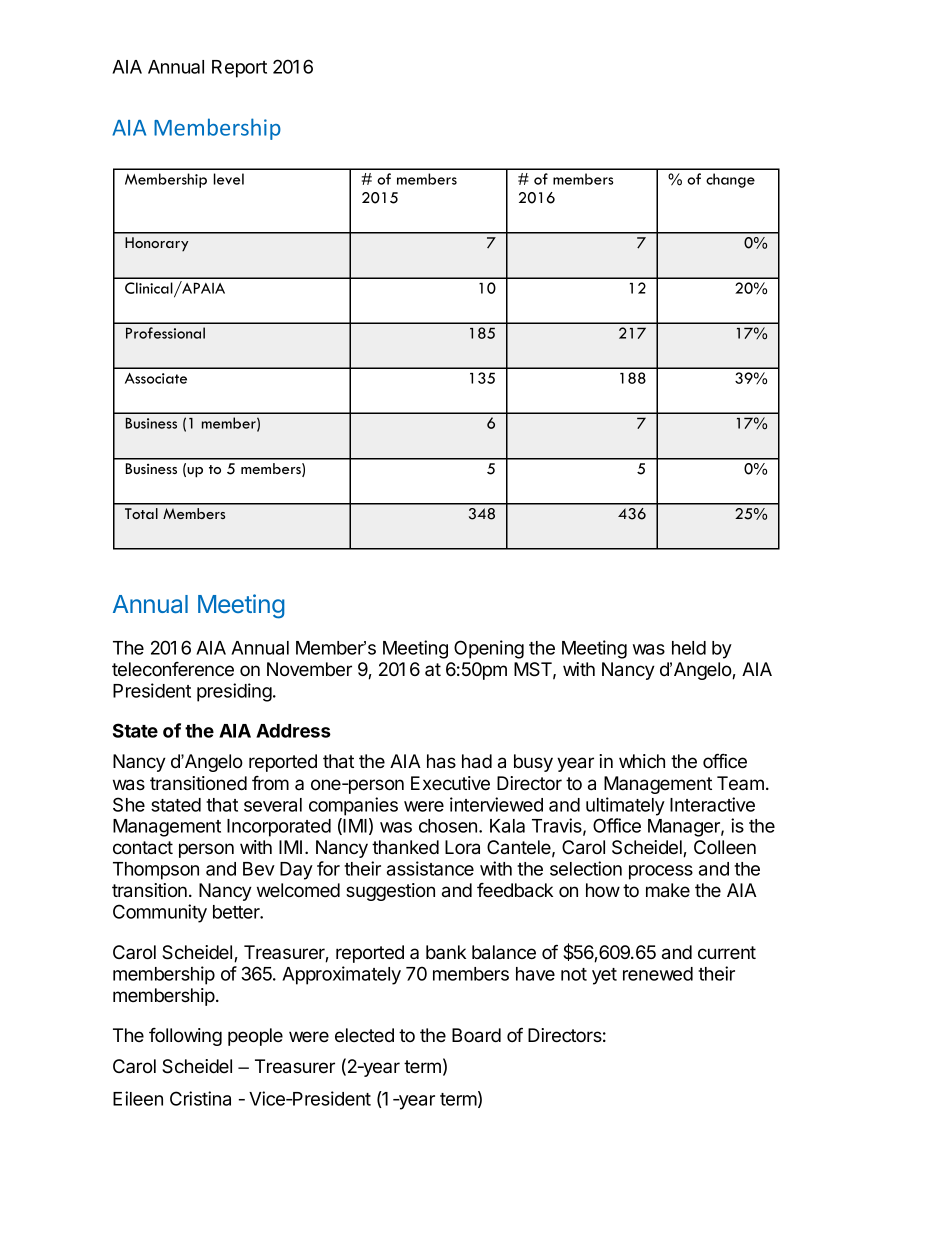  I want to click on Honorary, so click(156, 244).
